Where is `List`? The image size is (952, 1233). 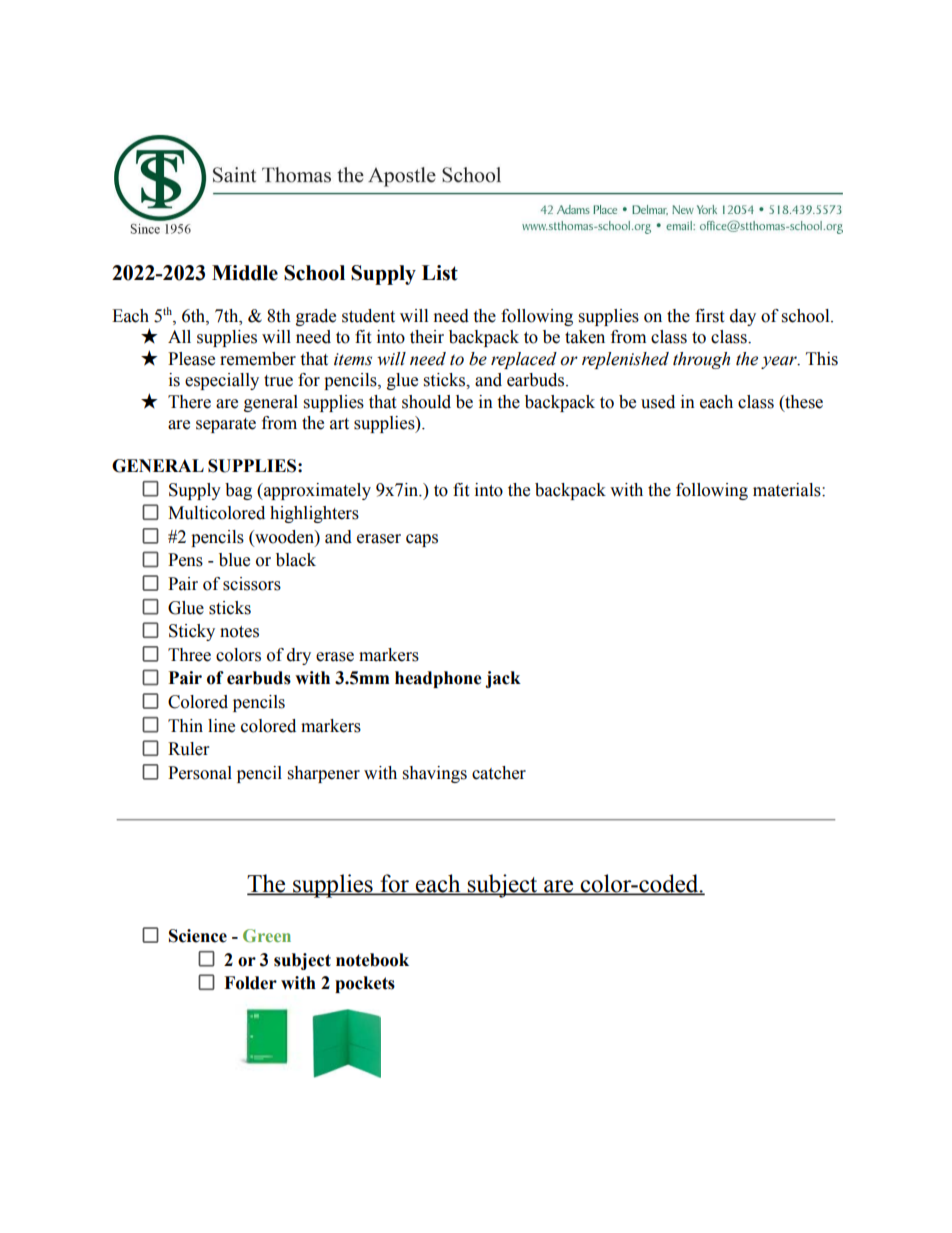 List is located at coordinates (440, 273).
